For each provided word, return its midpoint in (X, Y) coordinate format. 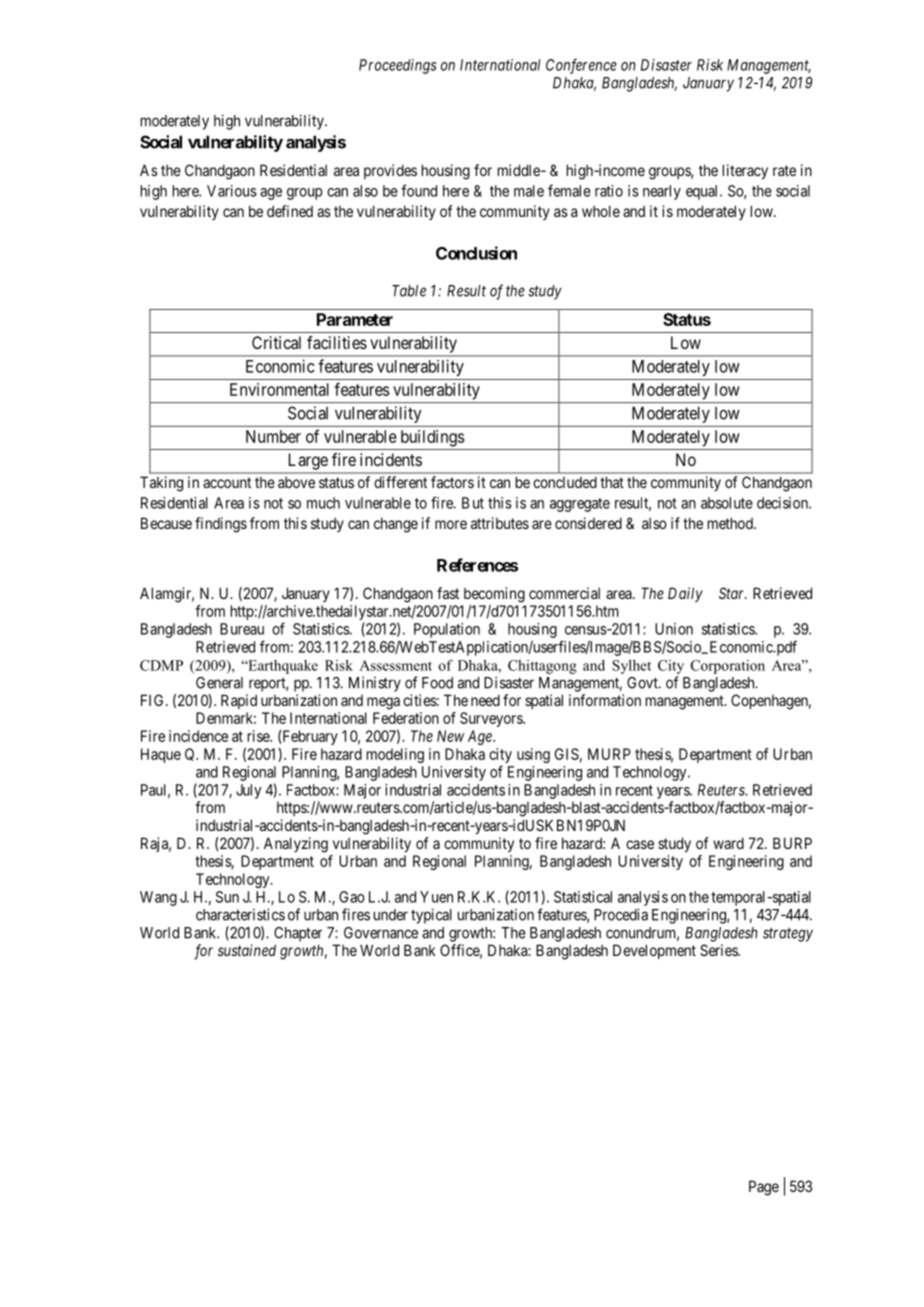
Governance (381, 933)
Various (232, 191)
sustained (247, 950)
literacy (745, 171)
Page (764, 1188)
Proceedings (398, 66)
